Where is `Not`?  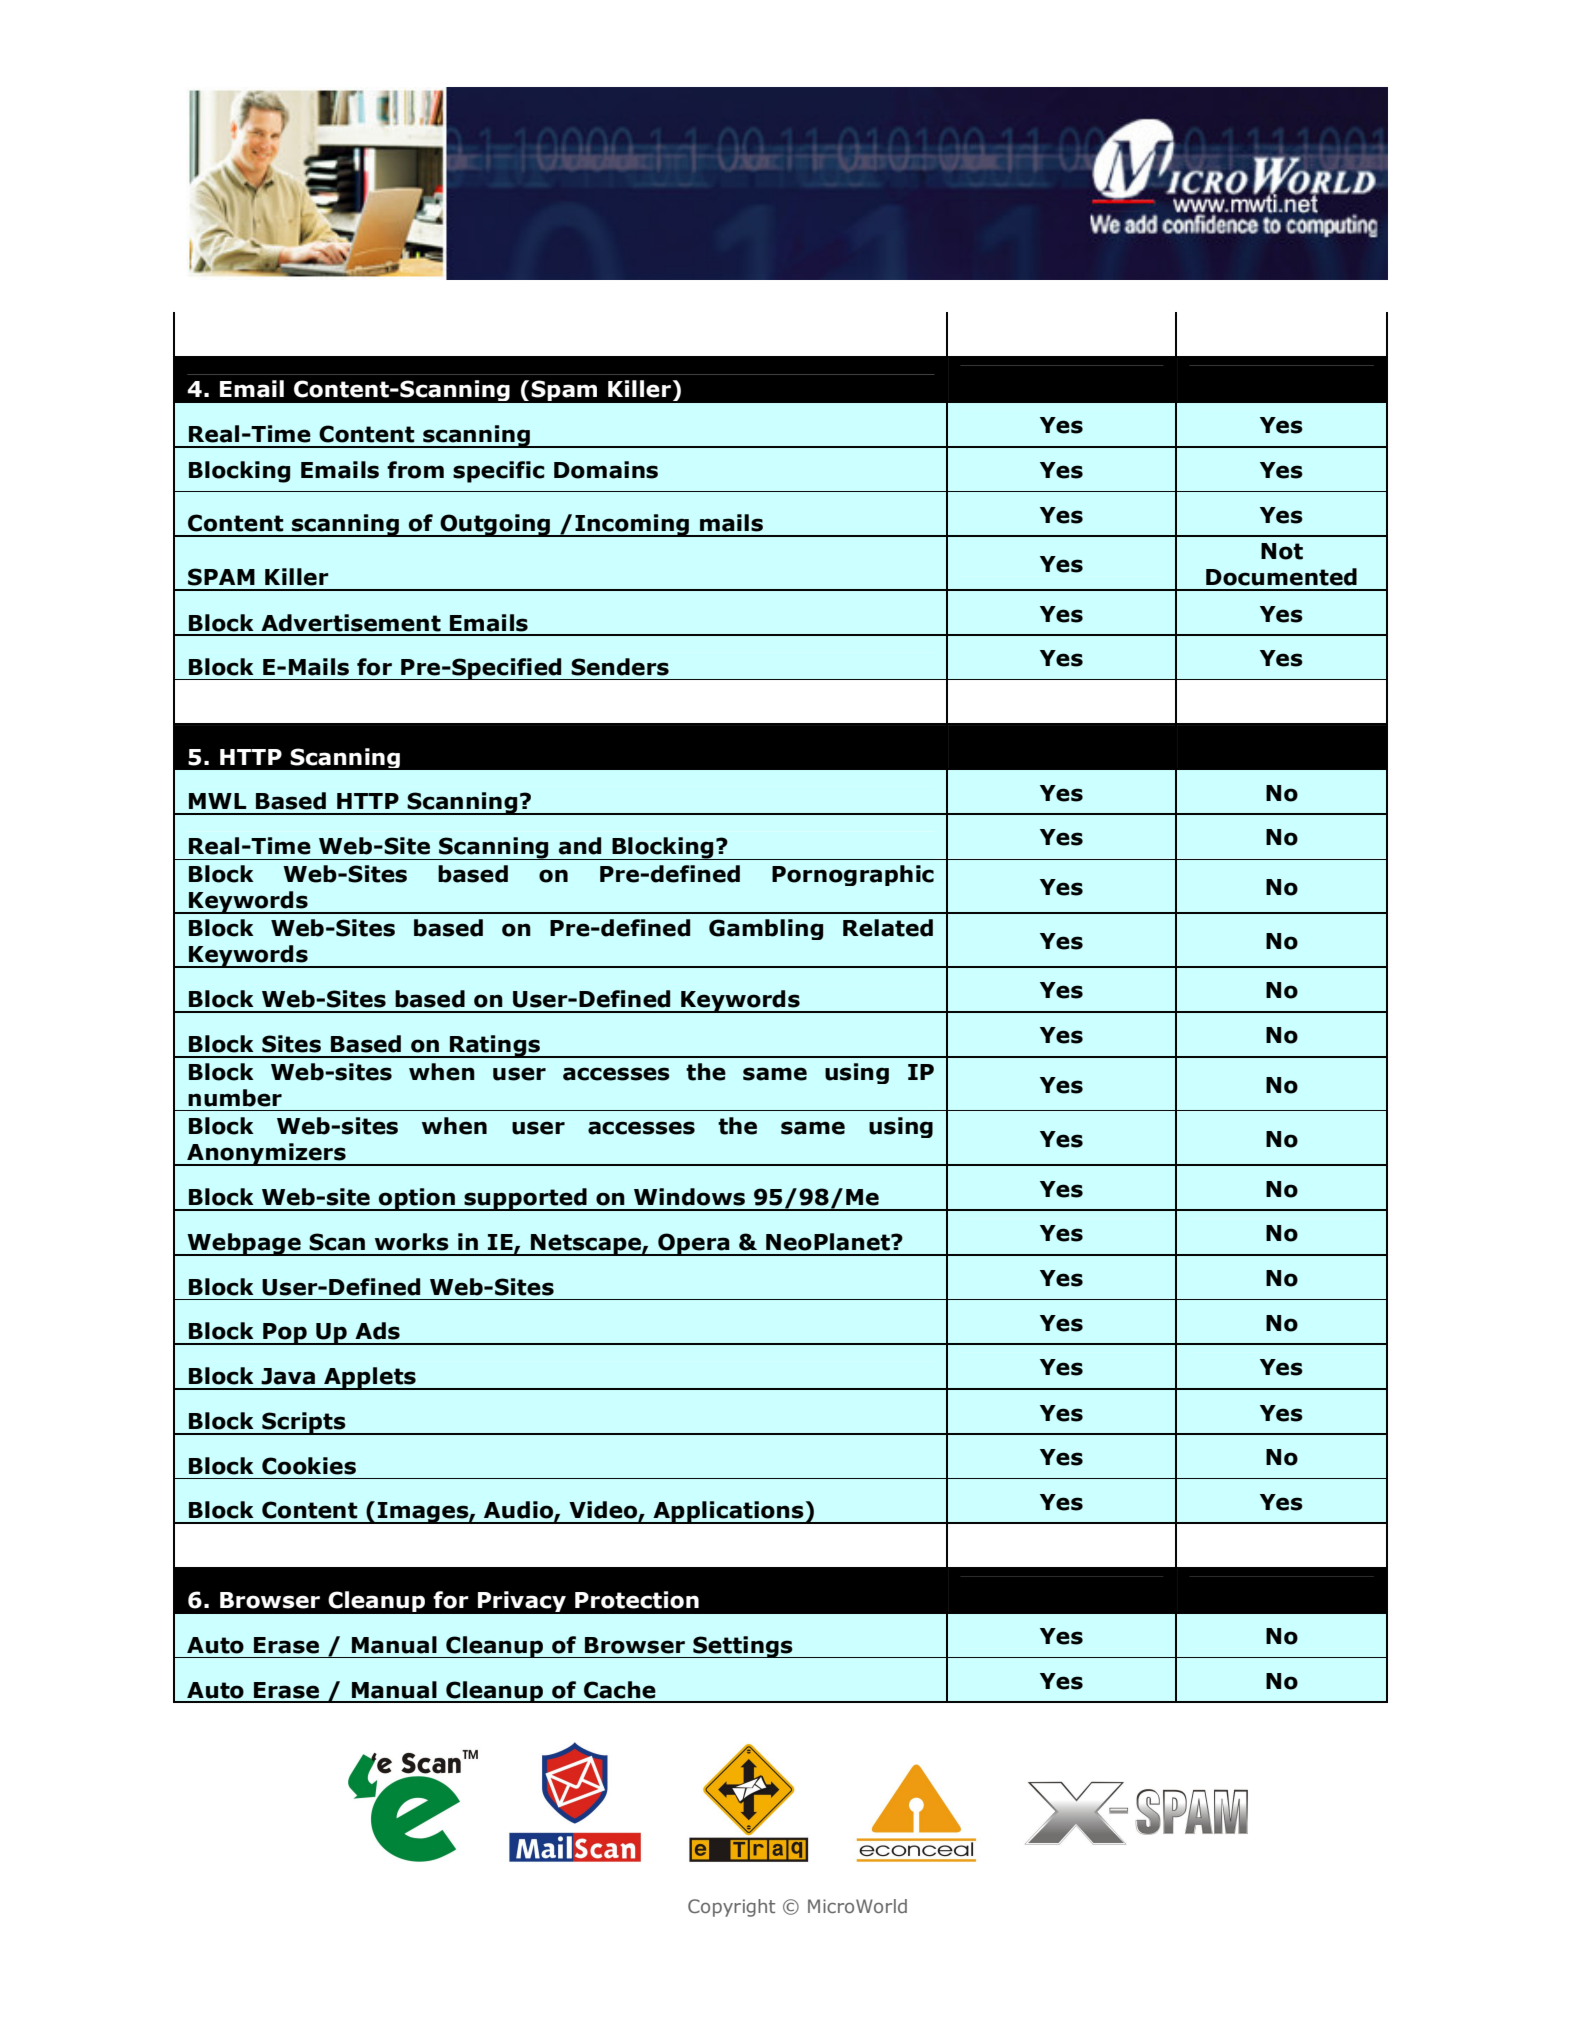 Not is located at coordinates (1282, 551).
